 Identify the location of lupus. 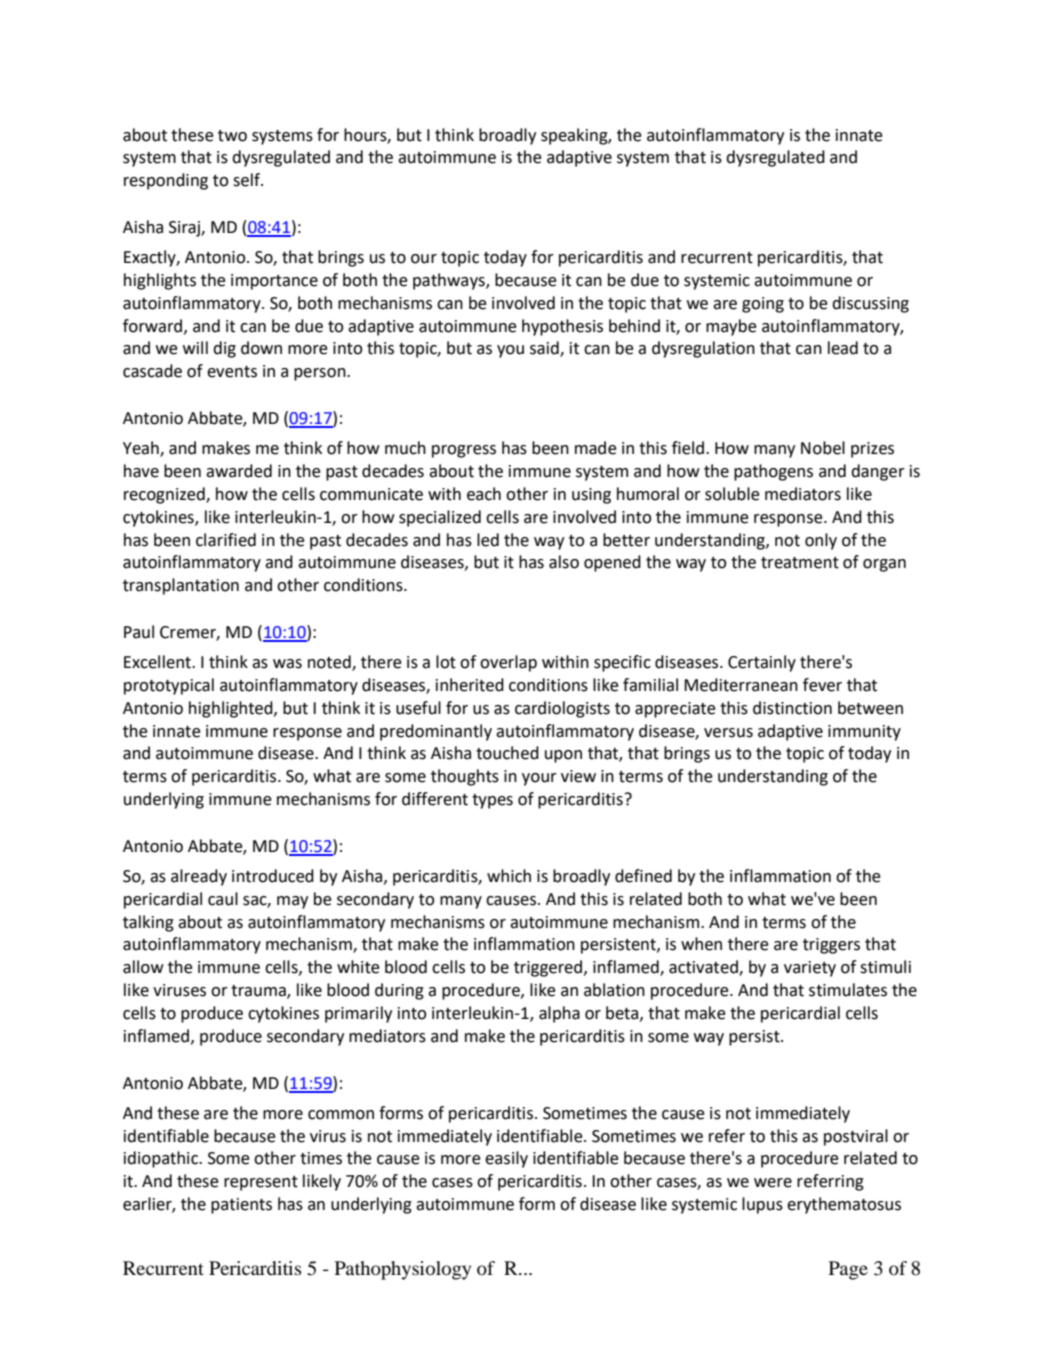
(762, 1205).
